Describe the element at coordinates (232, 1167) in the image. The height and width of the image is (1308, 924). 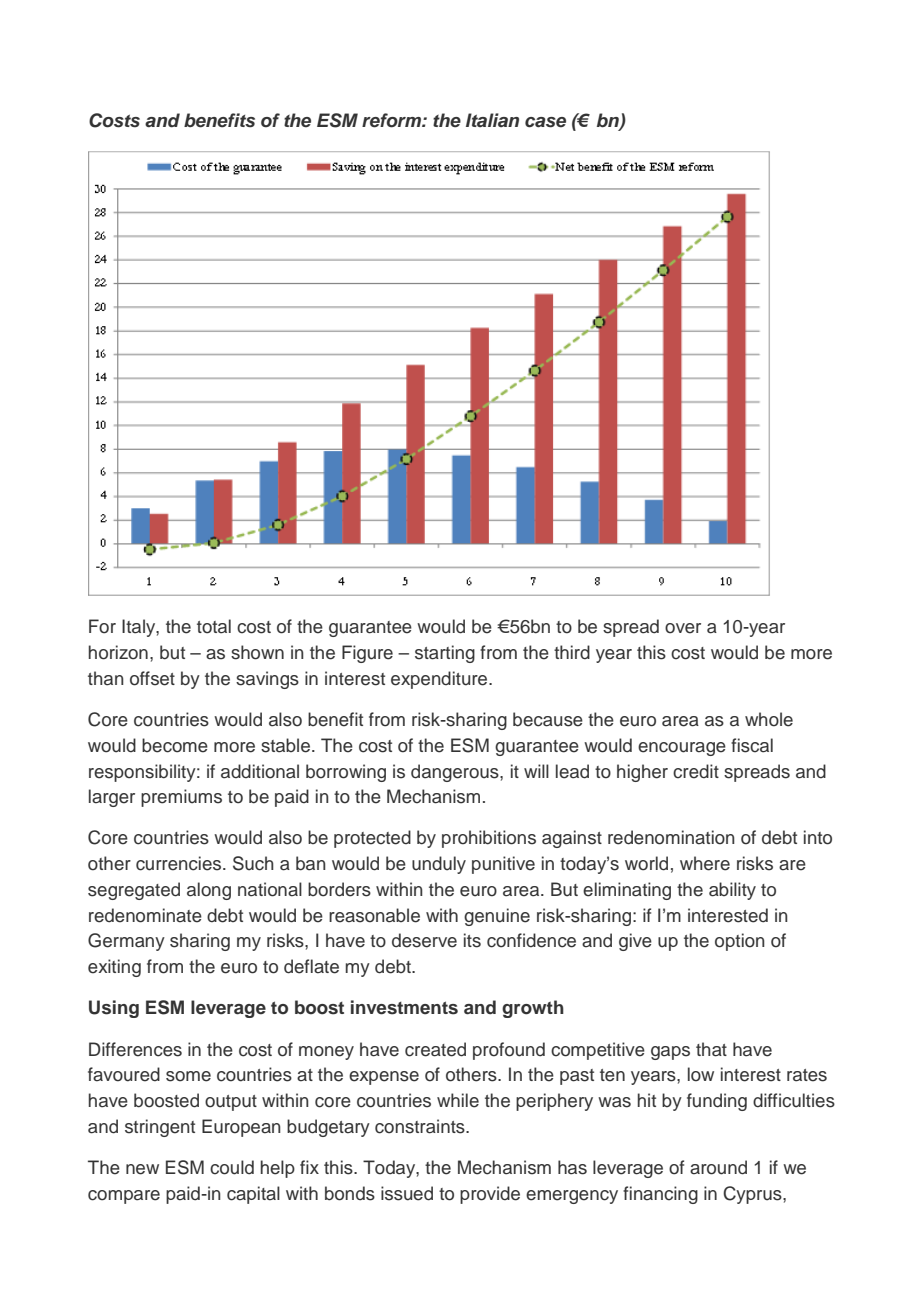
I see `could` at that location.
